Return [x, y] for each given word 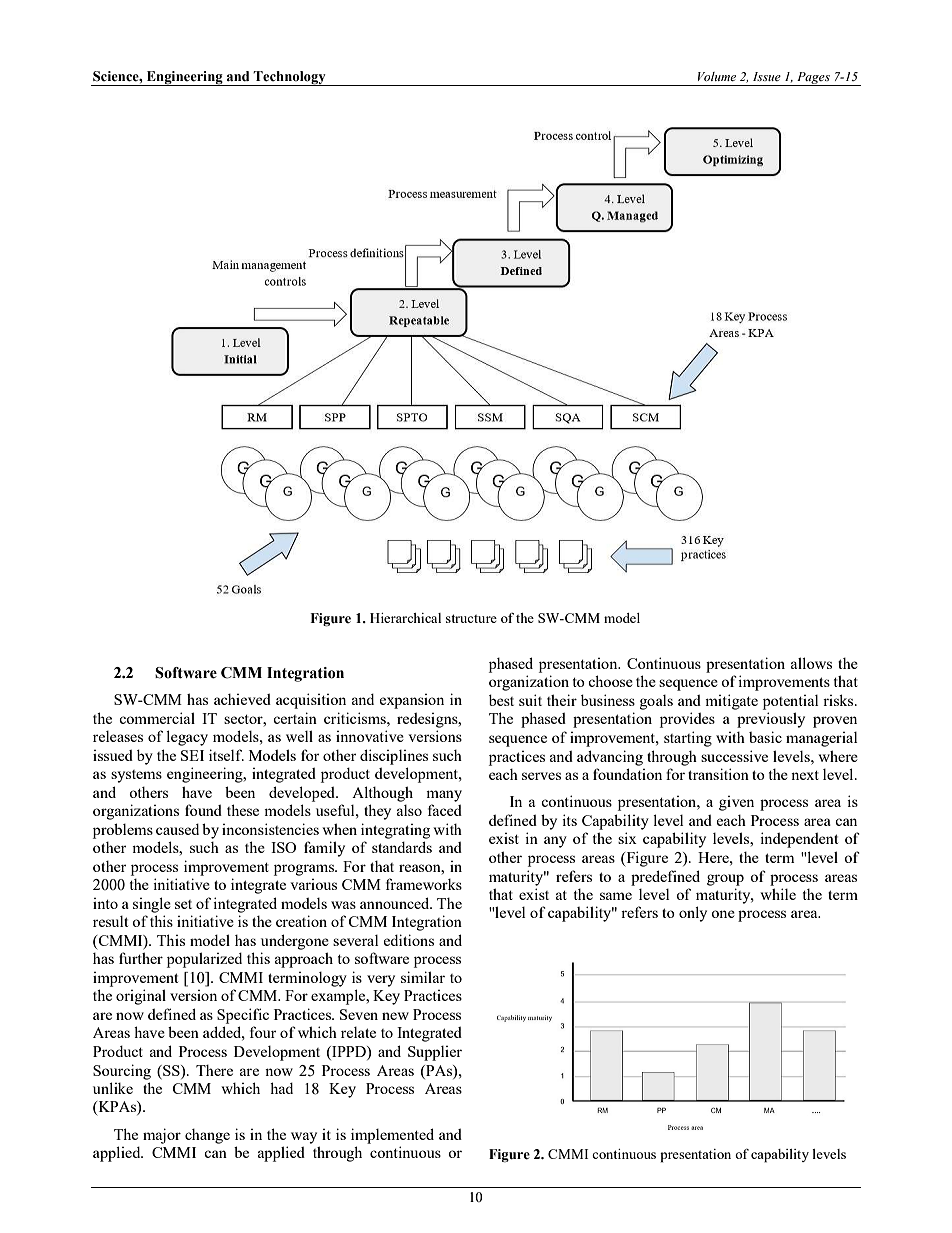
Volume [717, 76]
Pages [813, 79]
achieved [242, 699]
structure [471, 618]
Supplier [435, 1053]
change [207, 1136]
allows [811, 663]
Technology [290, 78]
